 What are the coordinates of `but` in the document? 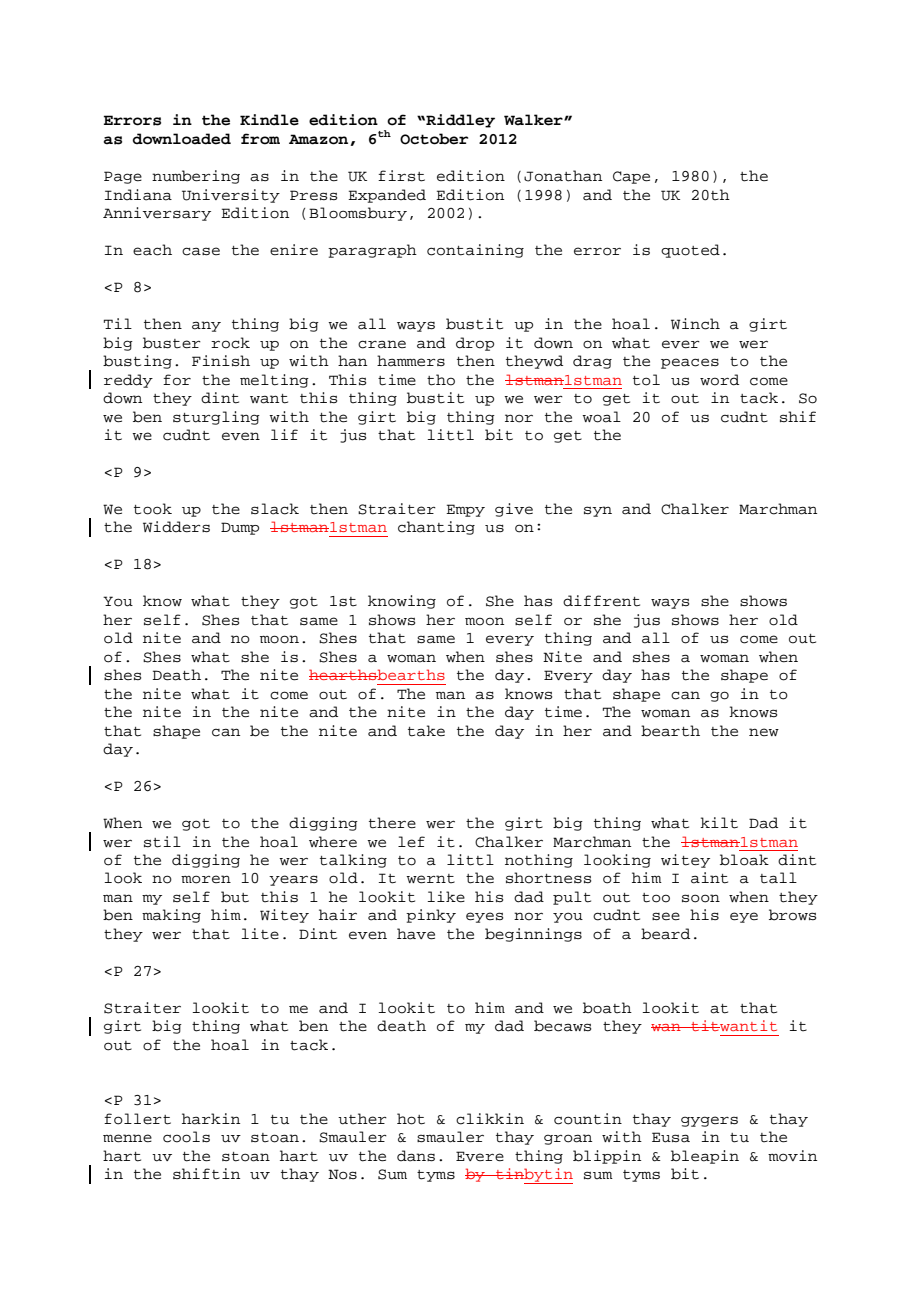 It's located at (235, 897).
